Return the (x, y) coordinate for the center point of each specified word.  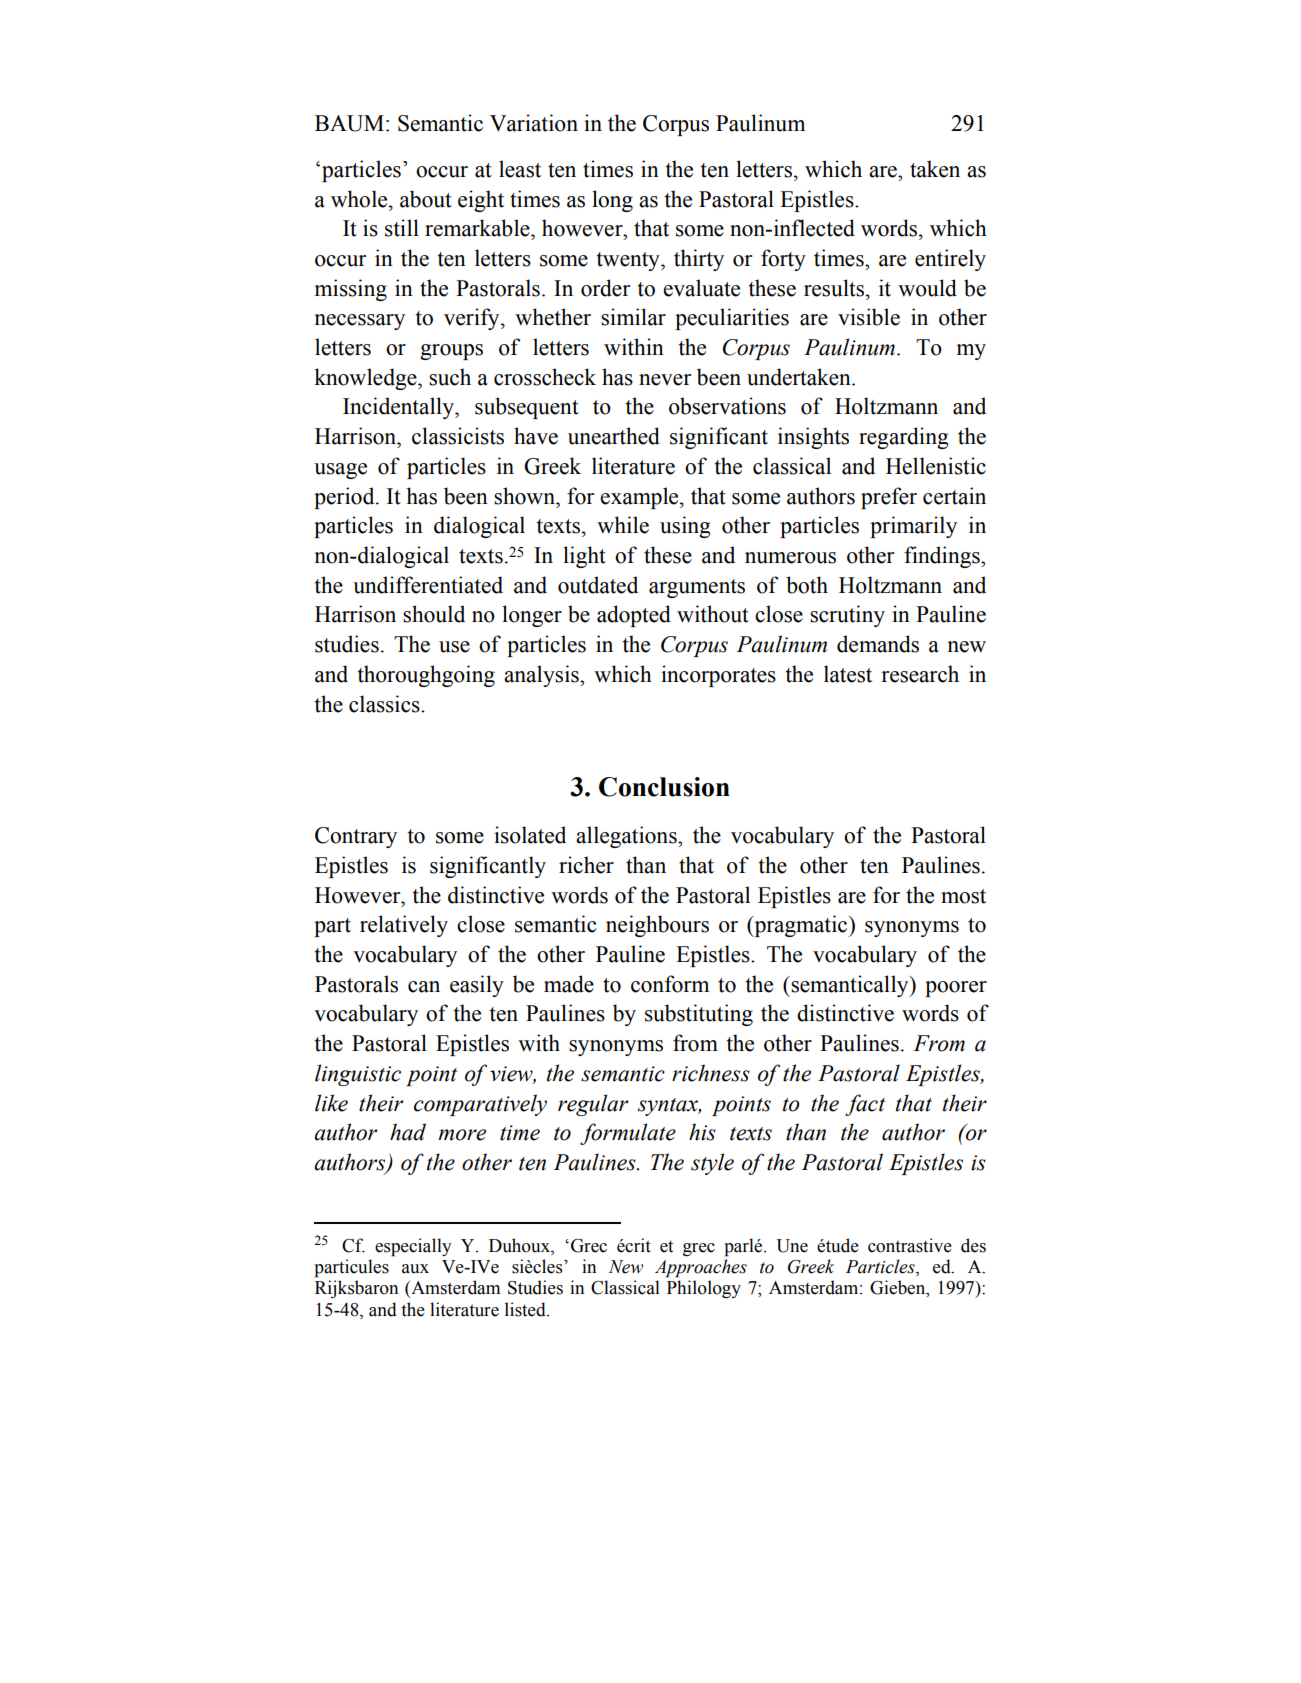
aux (415, 1269)
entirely (950, 260)
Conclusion (664, 787)
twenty (629, 261)
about (426, 199)
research (920, 674)
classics (385, 704)
